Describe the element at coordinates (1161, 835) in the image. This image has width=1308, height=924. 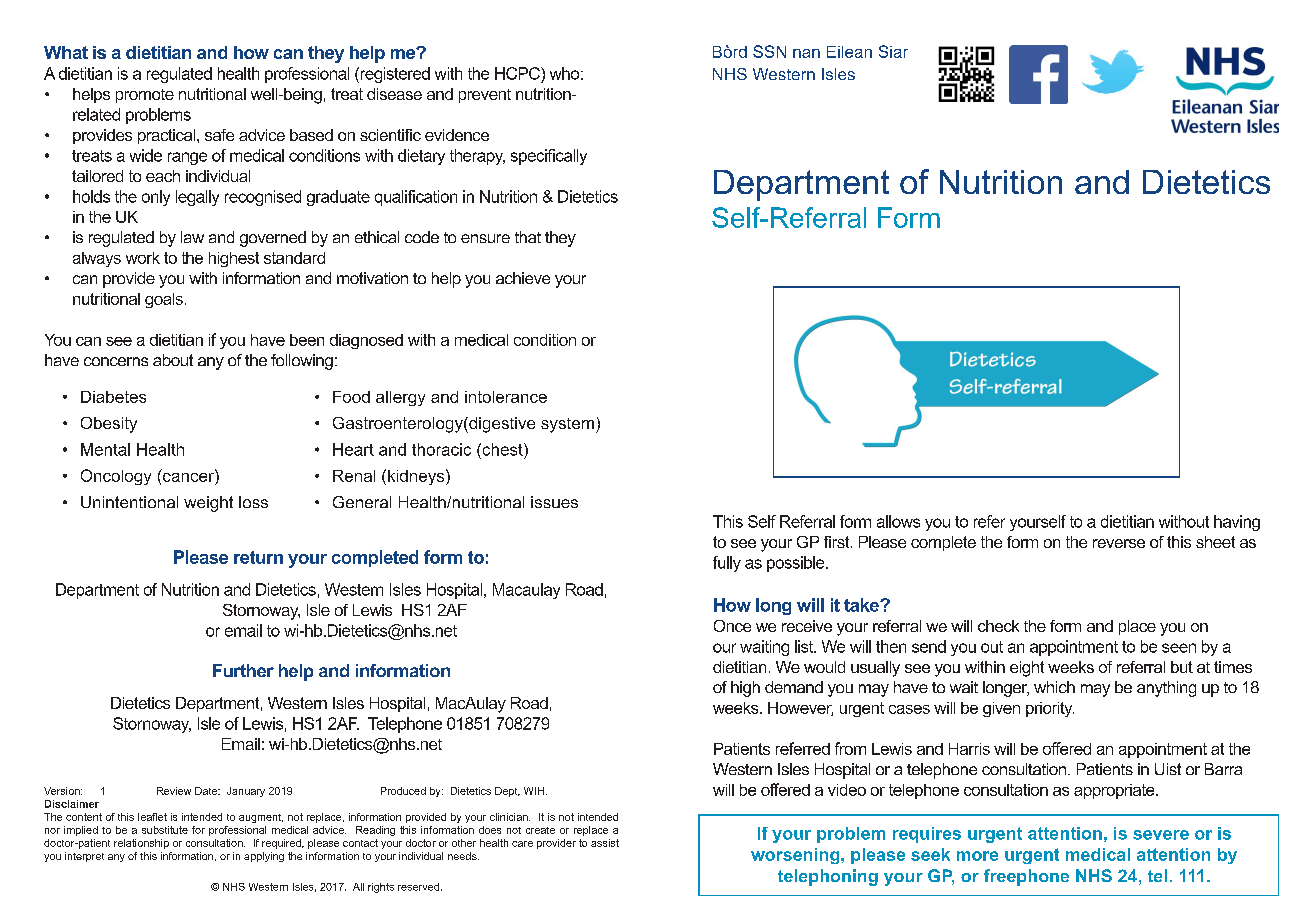
I see `severe` at that location.
